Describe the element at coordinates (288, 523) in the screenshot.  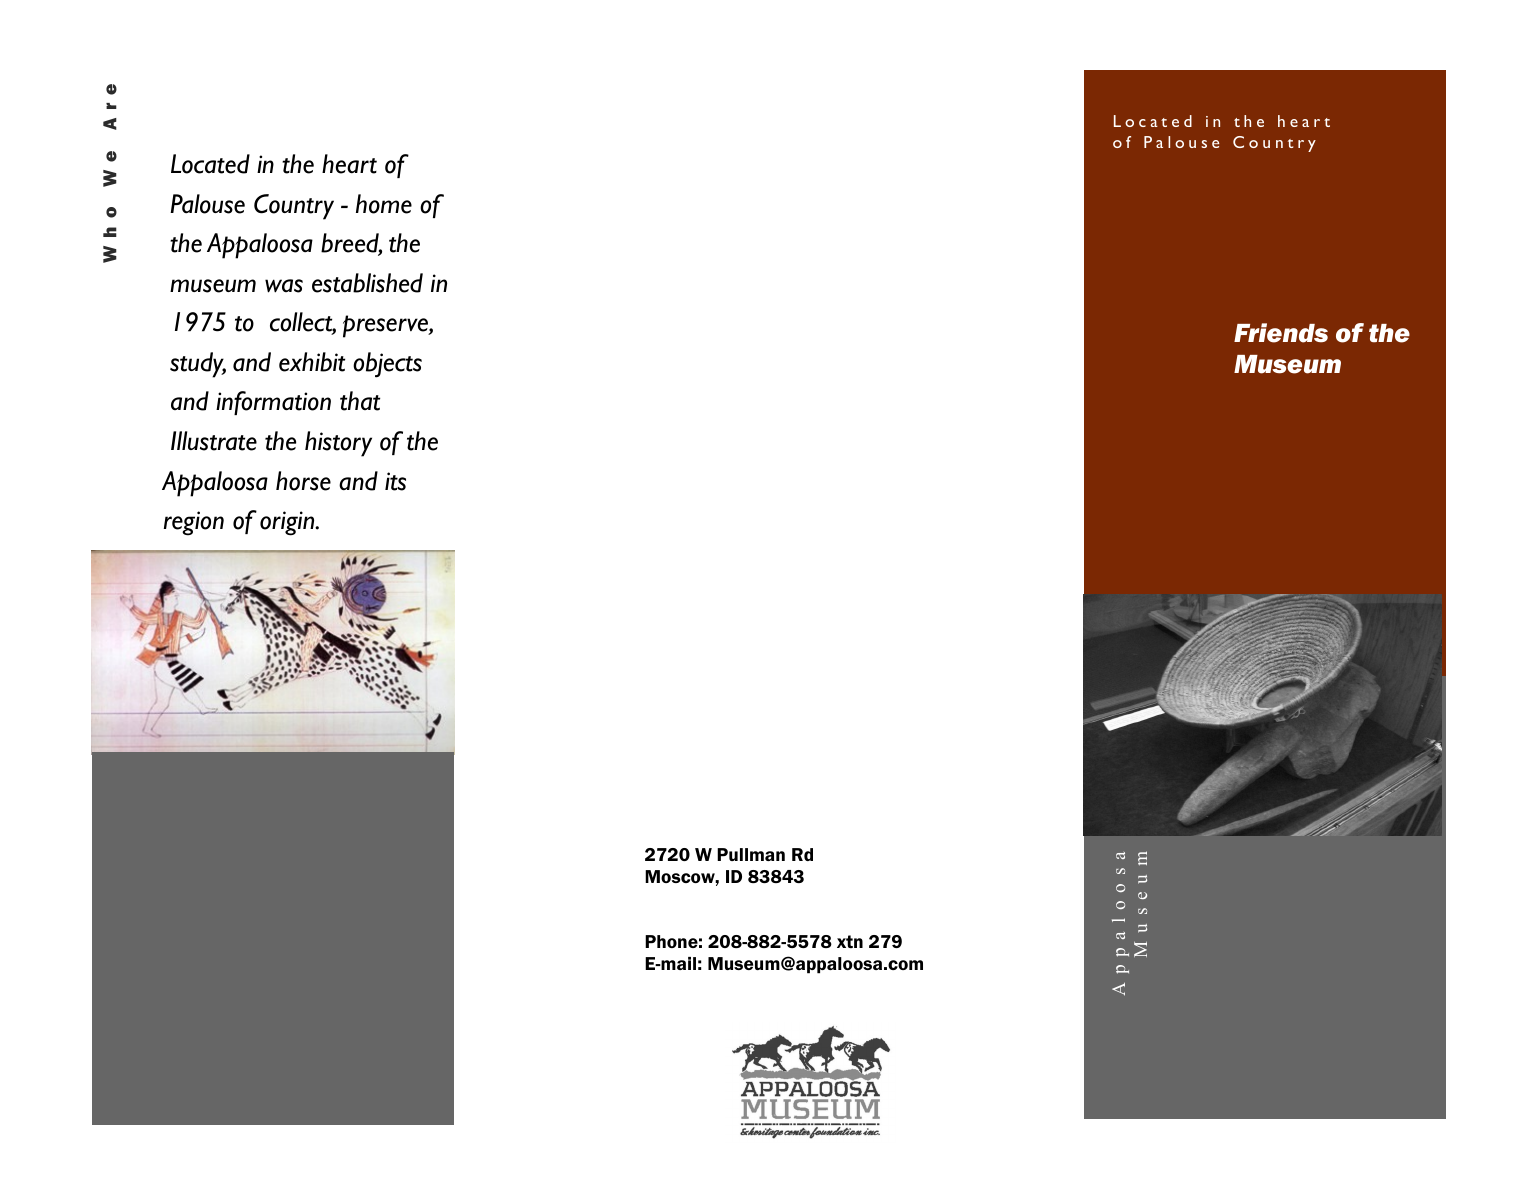
I see `origin` at that location.
